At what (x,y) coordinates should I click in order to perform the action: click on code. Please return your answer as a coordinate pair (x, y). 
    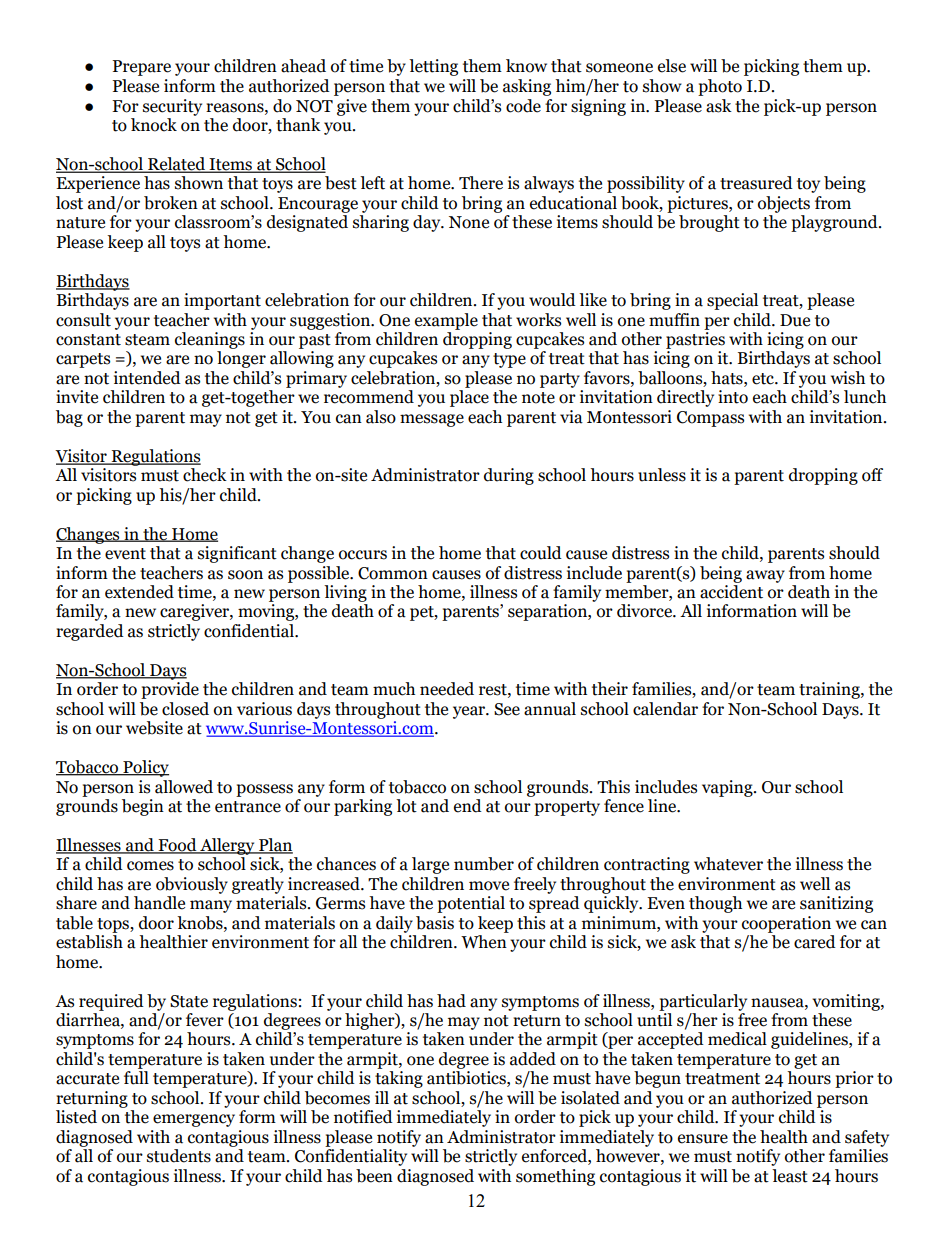
    Looking at the image, I should click on (523, 106).
